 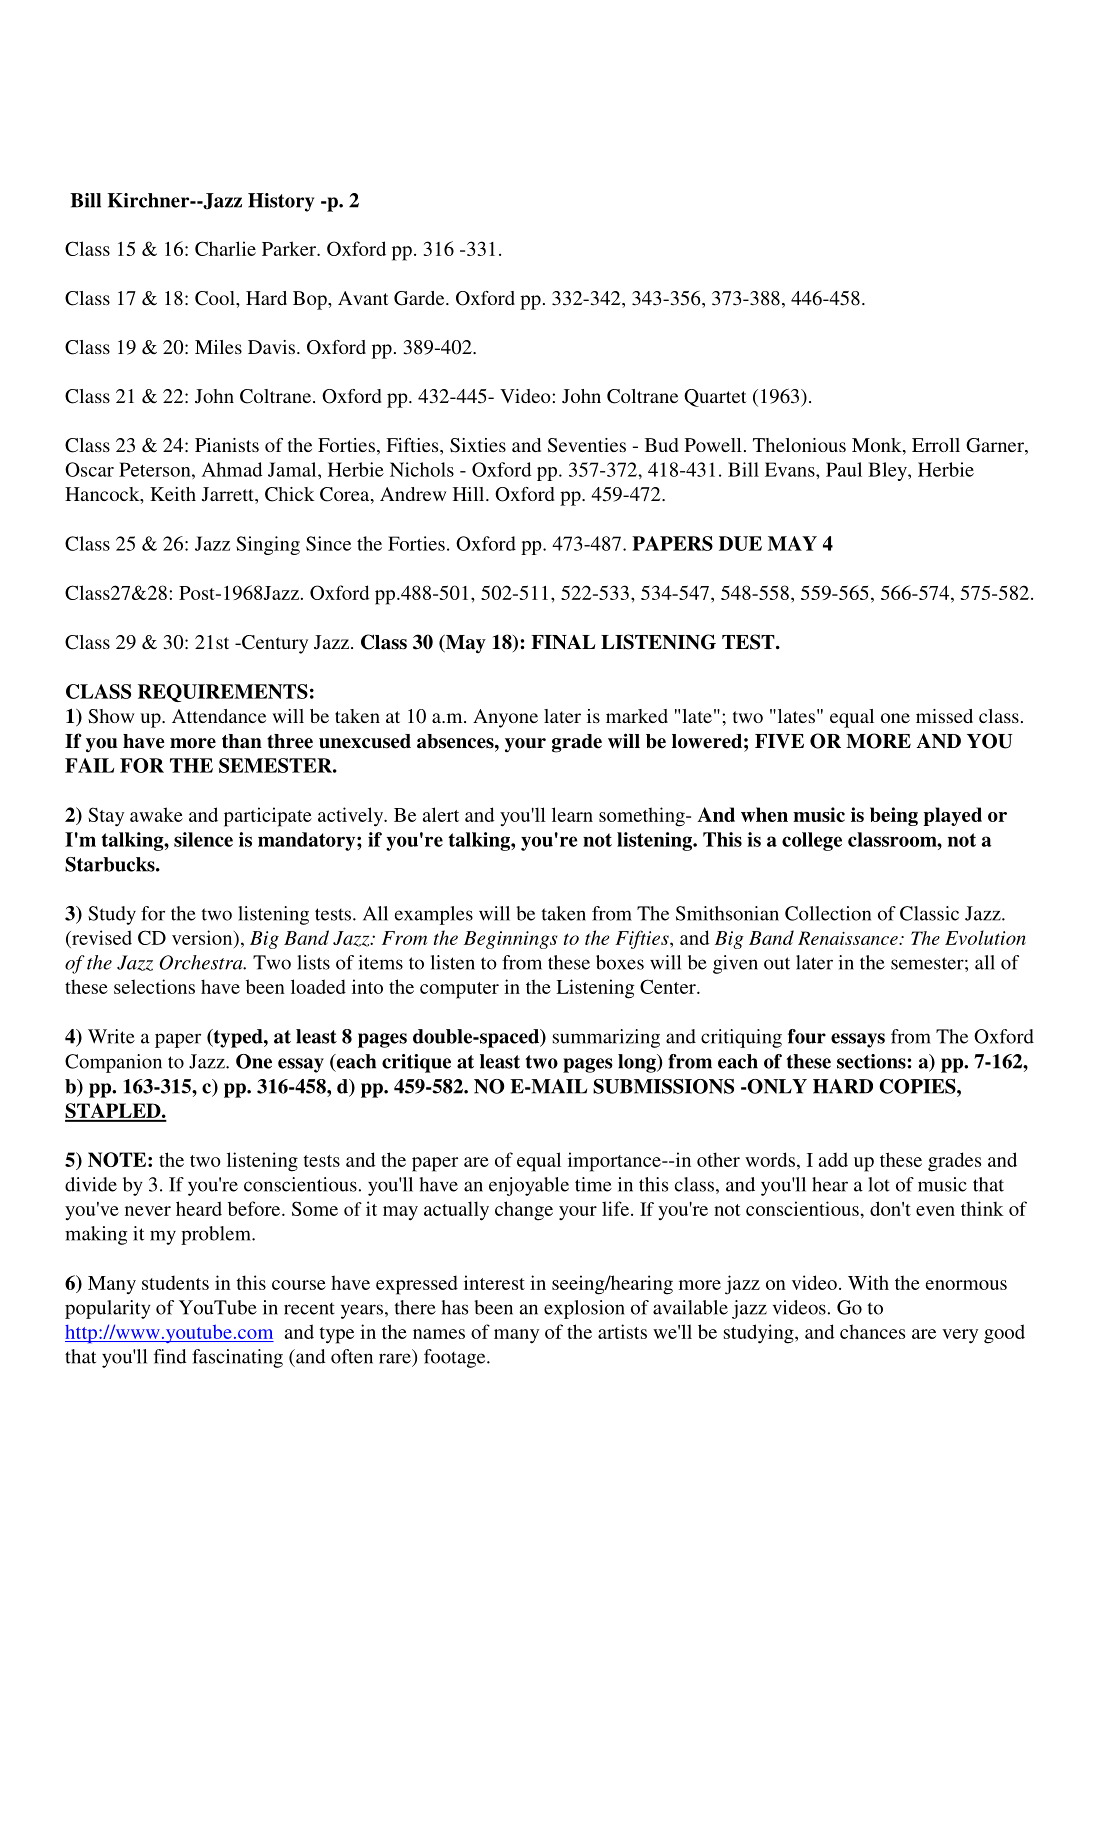 What do you see at coordinates (170, 1356) in the screenshot?
I see `find` at bounding box center [170, 1356].
